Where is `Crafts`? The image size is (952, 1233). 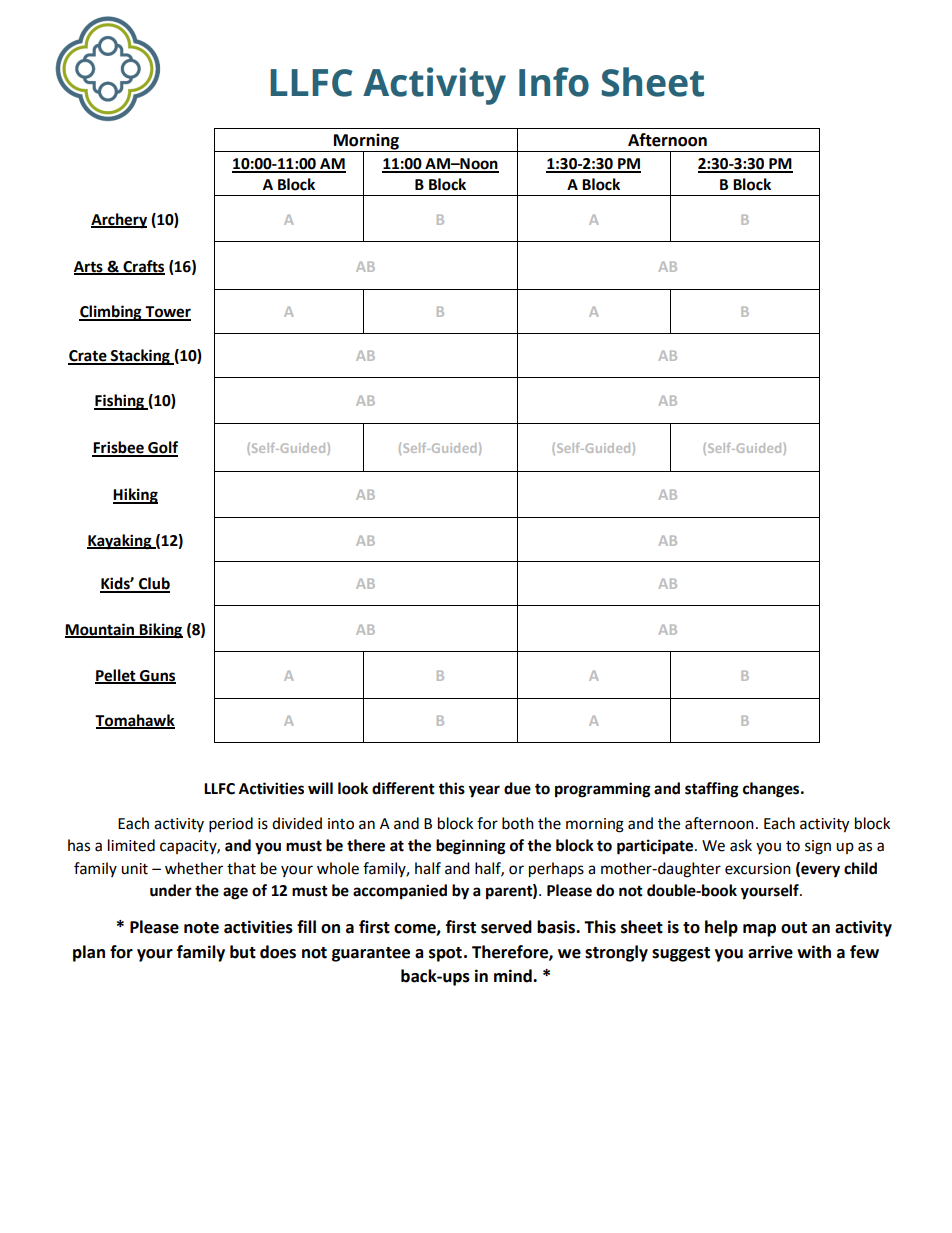
Crafts is located at coordinates (143, 267).
